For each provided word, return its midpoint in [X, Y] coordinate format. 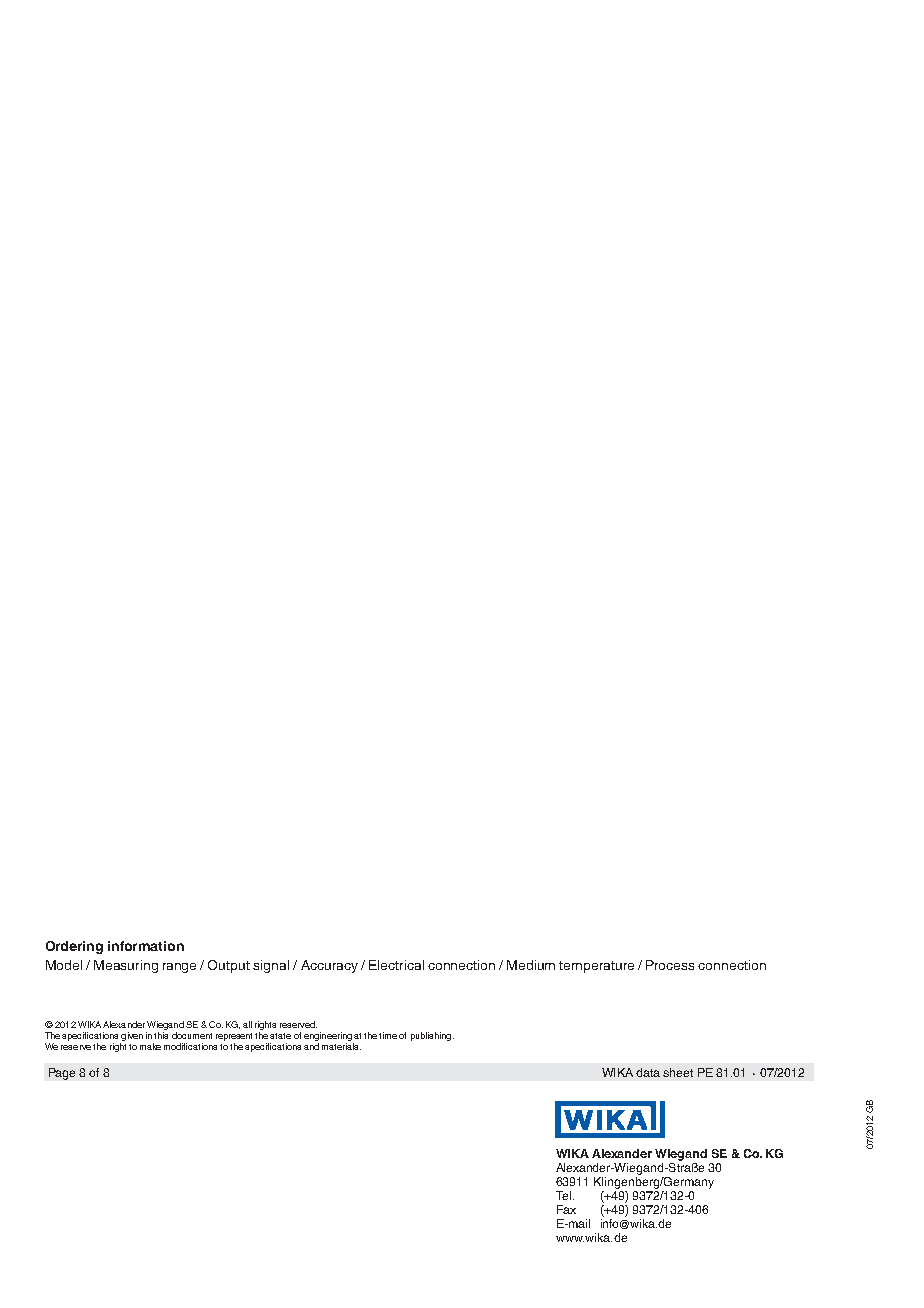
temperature [596, 967]
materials [341, 1046]
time [388, 1035]
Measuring [126, 966]
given [131, 1038]
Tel [563, 1195]
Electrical [396, 965]
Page [62, 1074]
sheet [678, 1072]
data [648, 1072]
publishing [431, 1036]
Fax [566, 1209]
